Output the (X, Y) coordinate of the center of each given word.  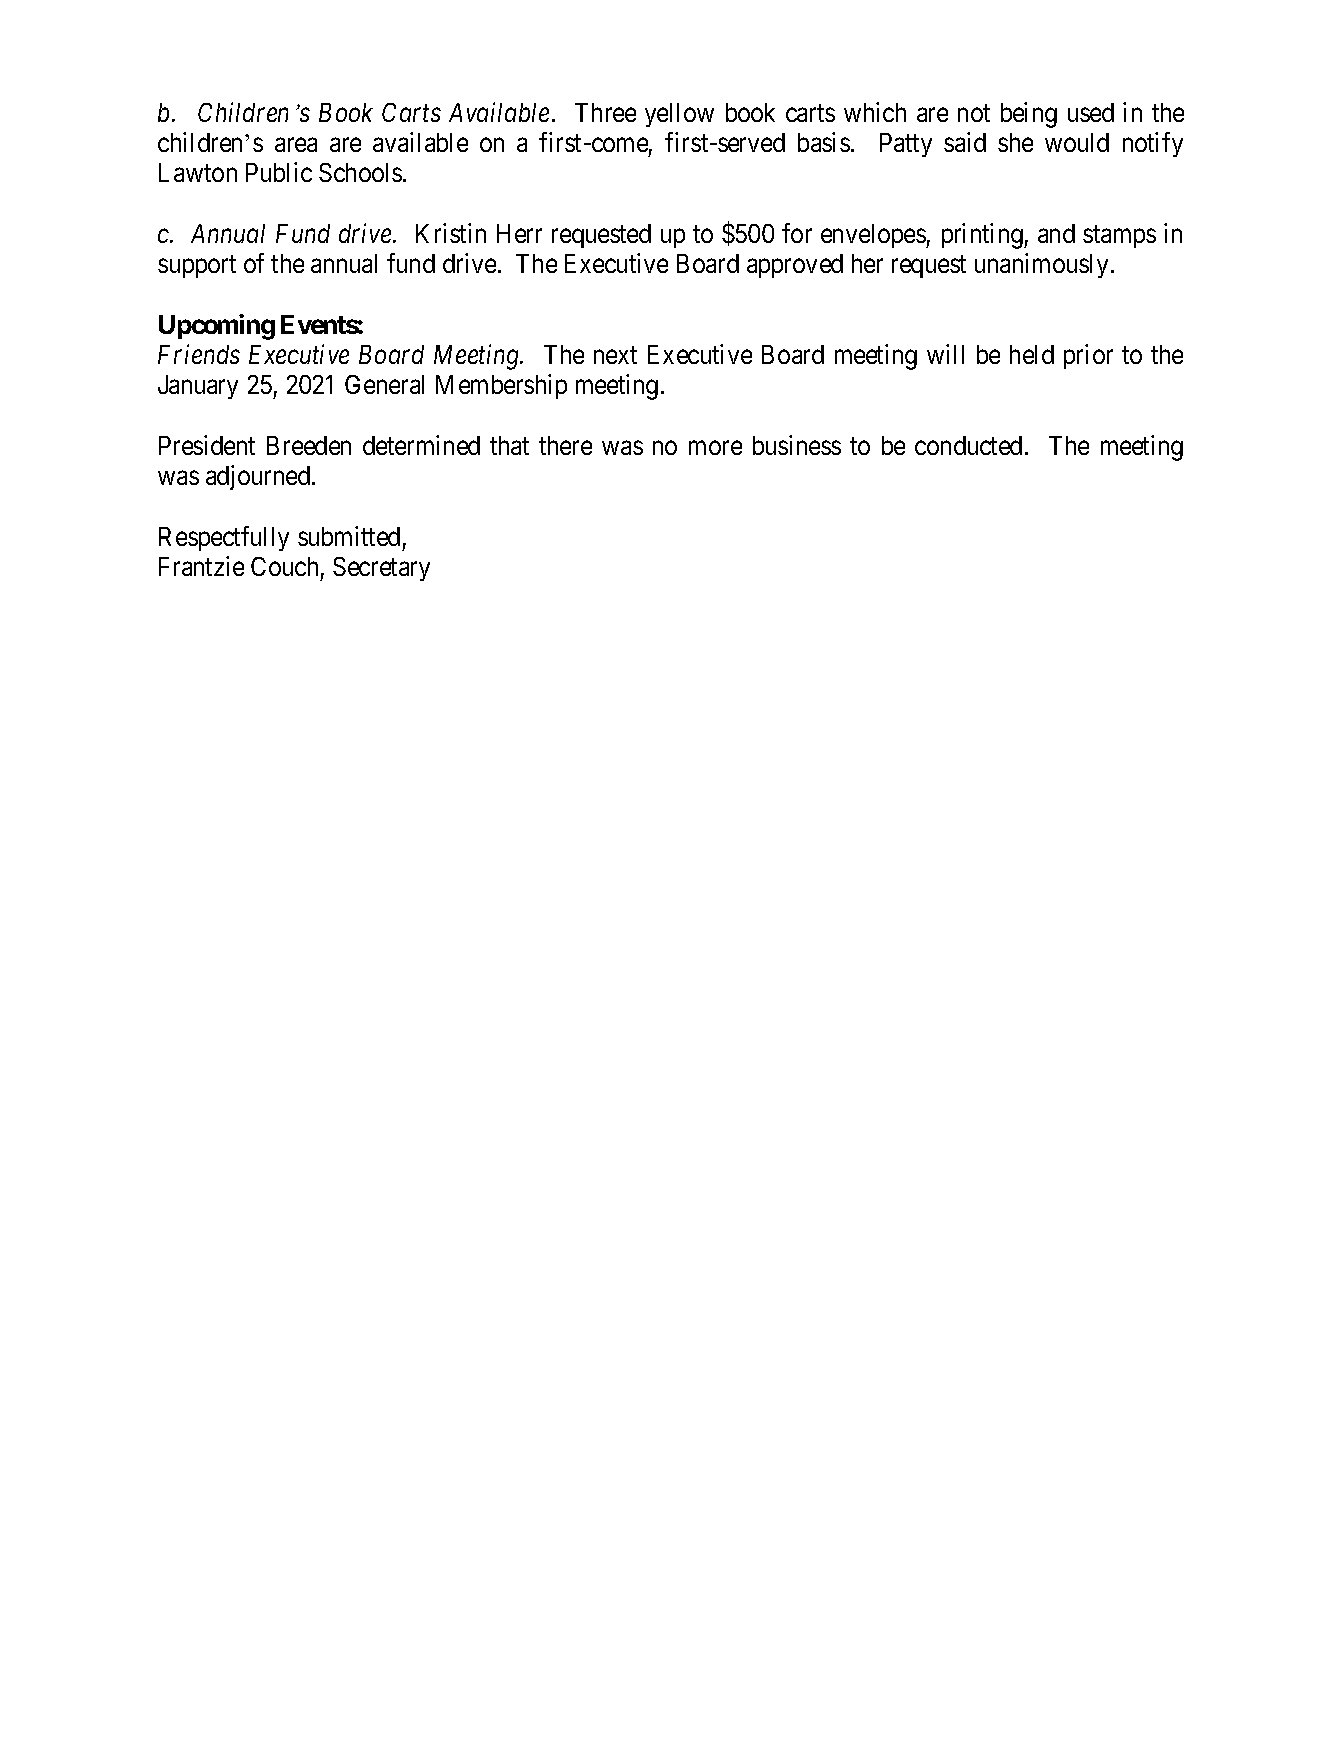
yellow (679, 115)
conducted (968, 445)
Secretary (381, 569)
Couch (284, 566)
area (296, 145)
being (1029, 115)
